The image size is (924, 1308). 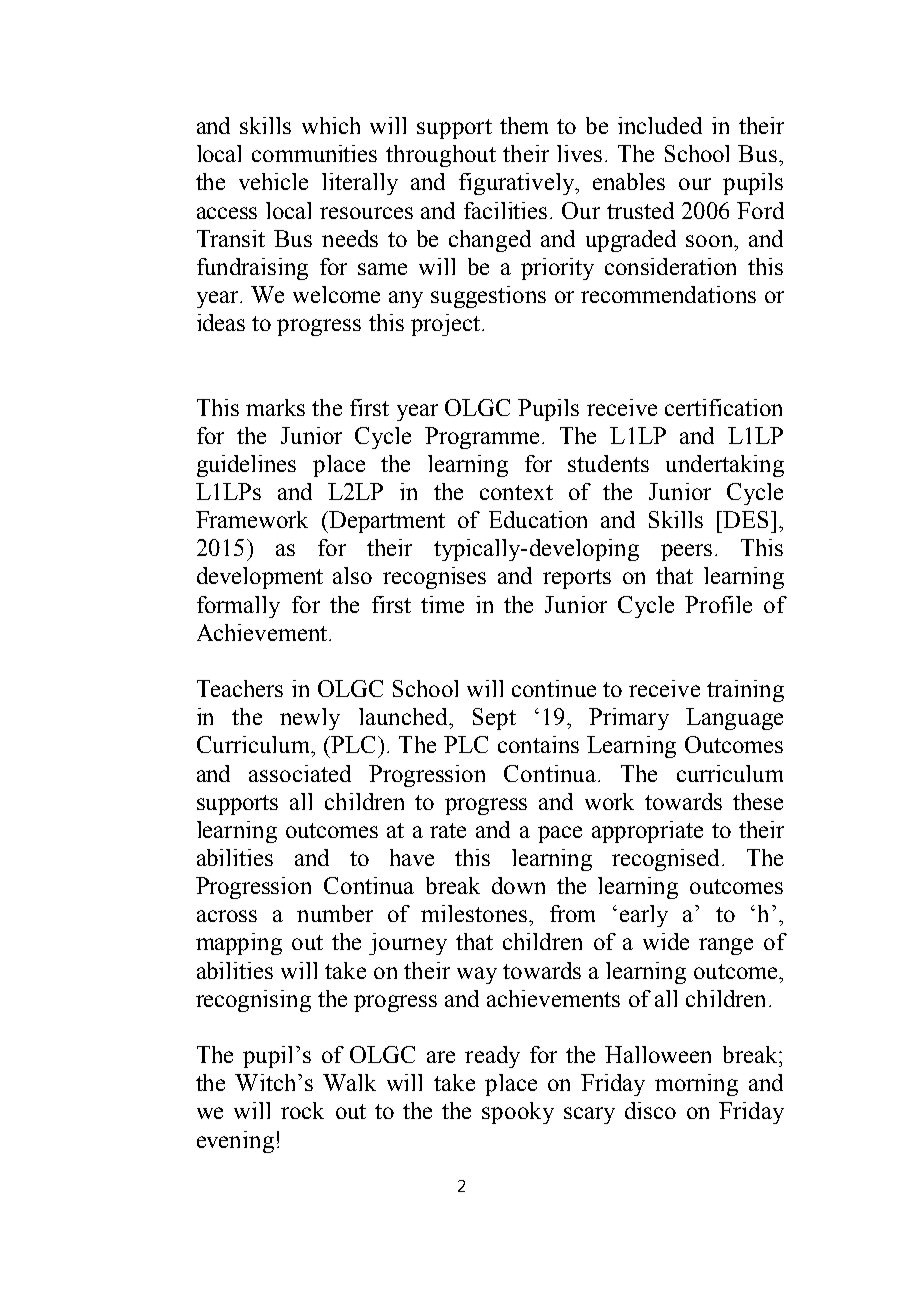 What do you see at coordinates (758, 801) in the document?
I see `these` at bounding box center [758, 801].
